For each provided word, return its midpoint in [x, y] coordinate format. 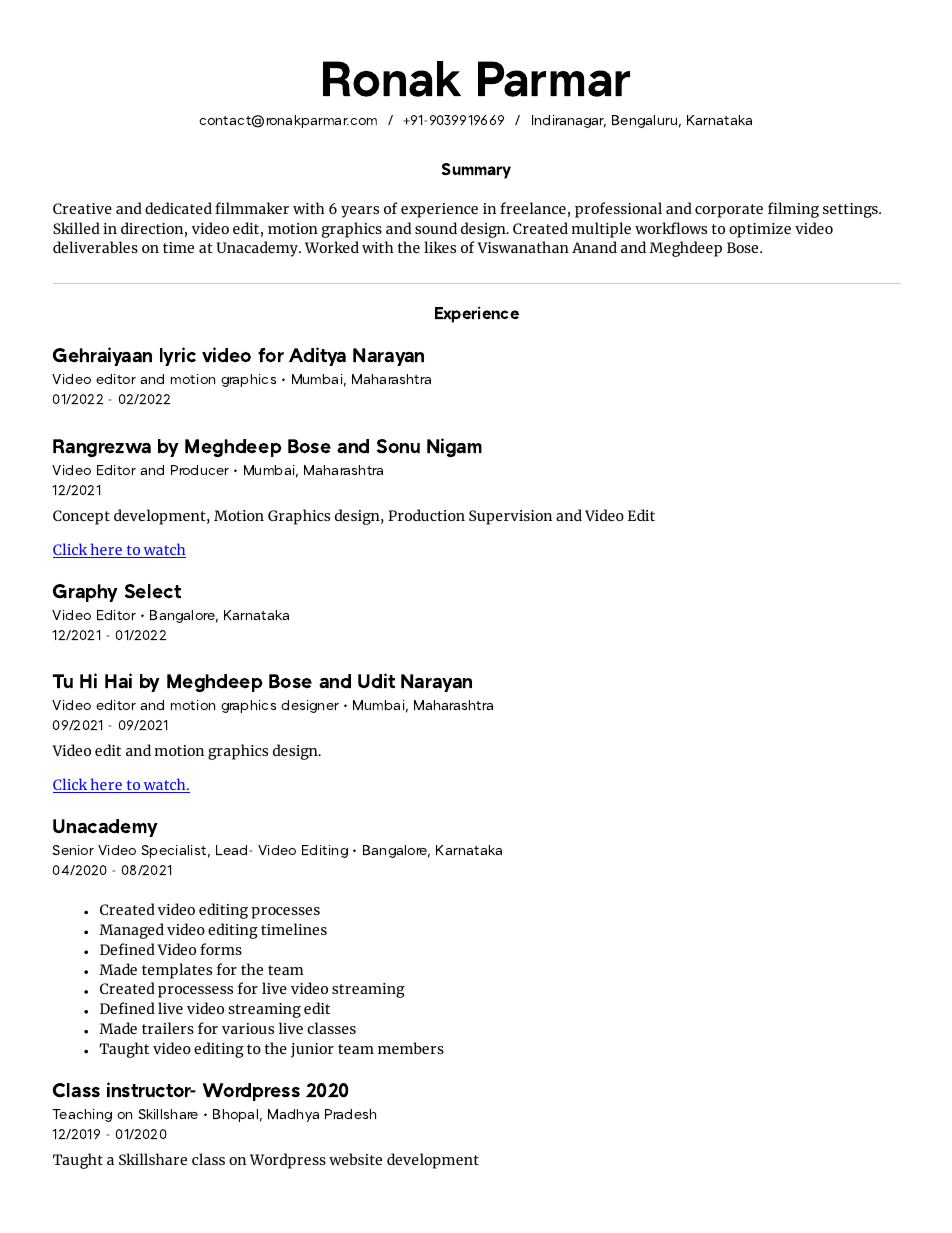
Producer [200, 470]
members [411, 1048]
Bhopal [235, 1115]
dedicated [178, 208]
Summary [476, 171]
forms [221, 949]
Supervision [510, 517]
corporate [729, 211]
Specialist [173, 851]
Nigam [454, 447]
